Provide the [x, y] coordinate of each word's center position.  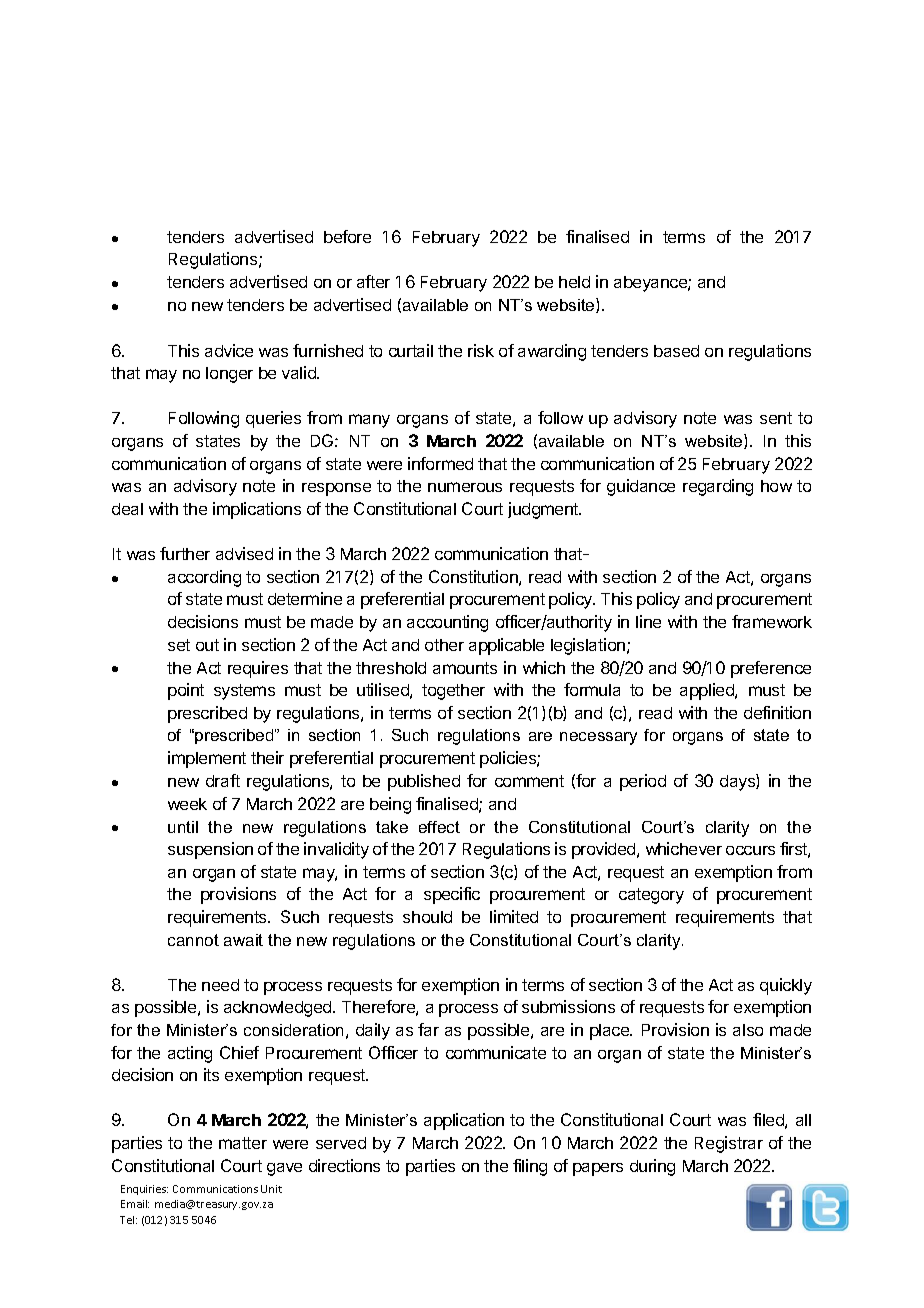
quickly [786, 986]
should [427, 917]
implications [257, 510]
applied [708, 691]
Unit [271, 1189]
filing [530, 1167]
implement [207, 759]
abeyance [651, 284]
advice [229, 350]
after [373, 281]
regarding [718, 487]
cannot [193, 940]
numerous [465, 487]
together [453, 692]
